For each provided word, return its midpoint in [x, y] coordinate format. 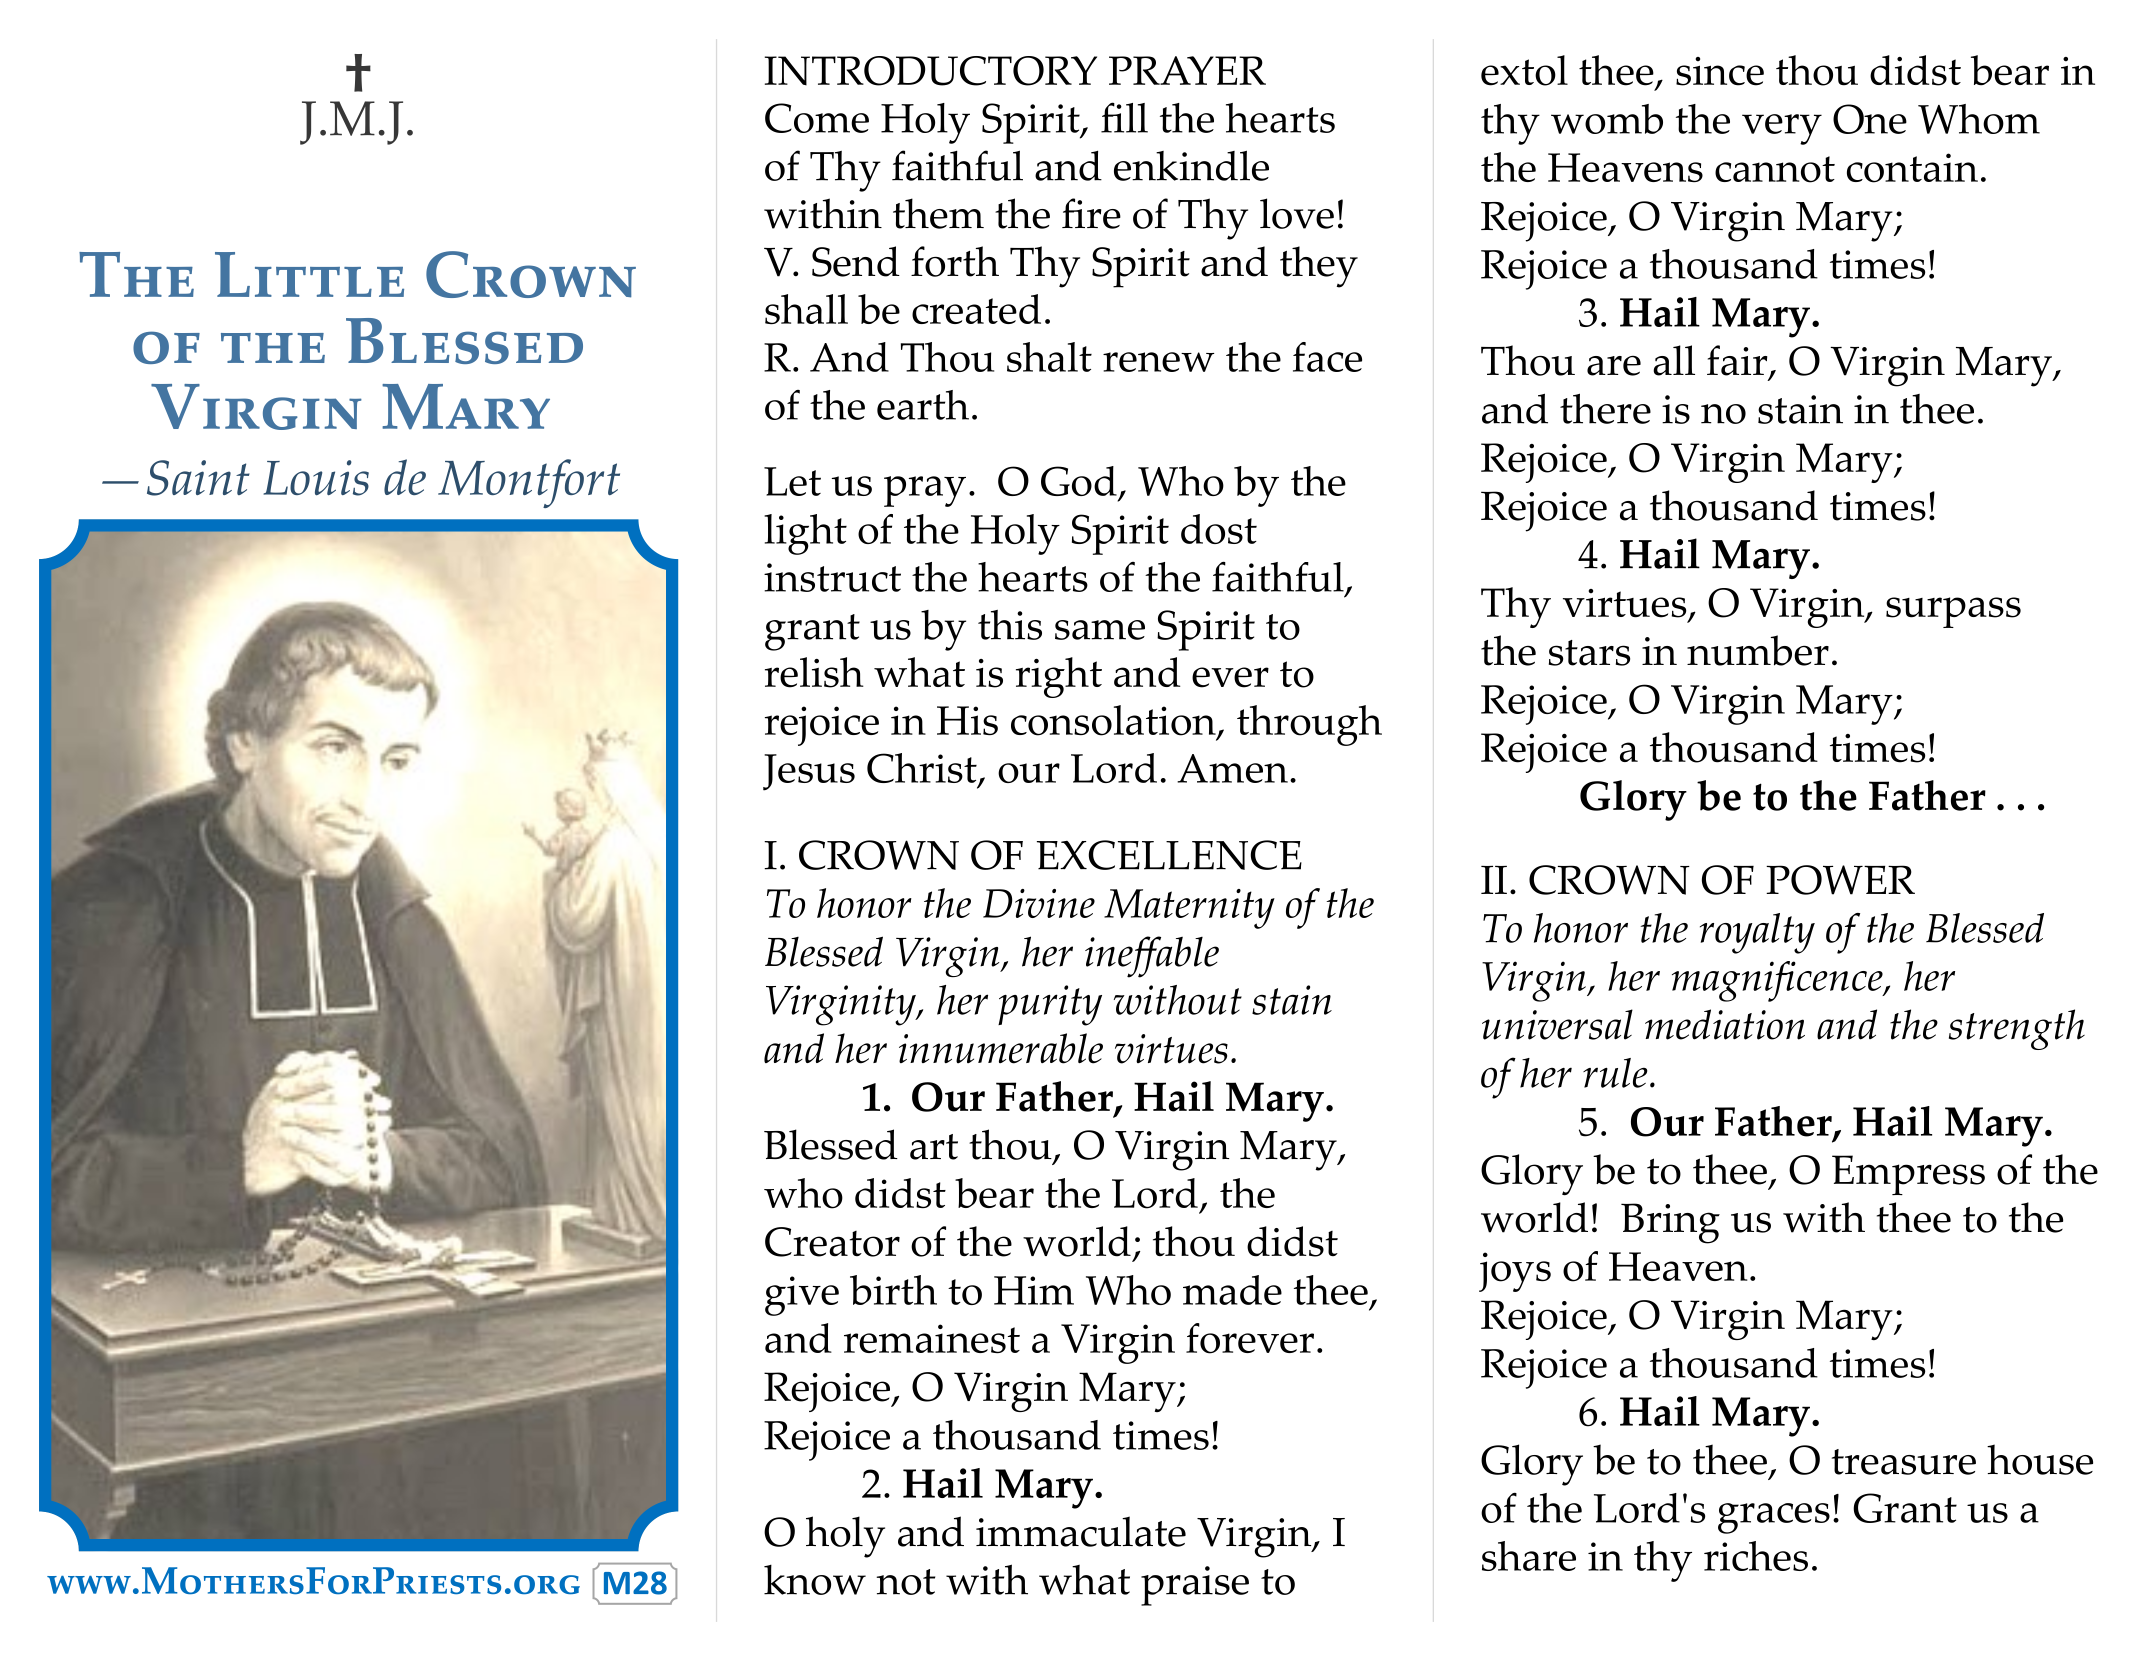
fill [1124, 117]
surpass [1953, 612]
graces [1774, 1518]
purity [1050, 1005]
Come [817, 118]
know [815, 1580]
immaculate [1081, 1531]
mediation [1725, 1024]
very [1782, 129]
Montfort [529, 483]
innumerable [1001, 1048]
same [1100, 630]
